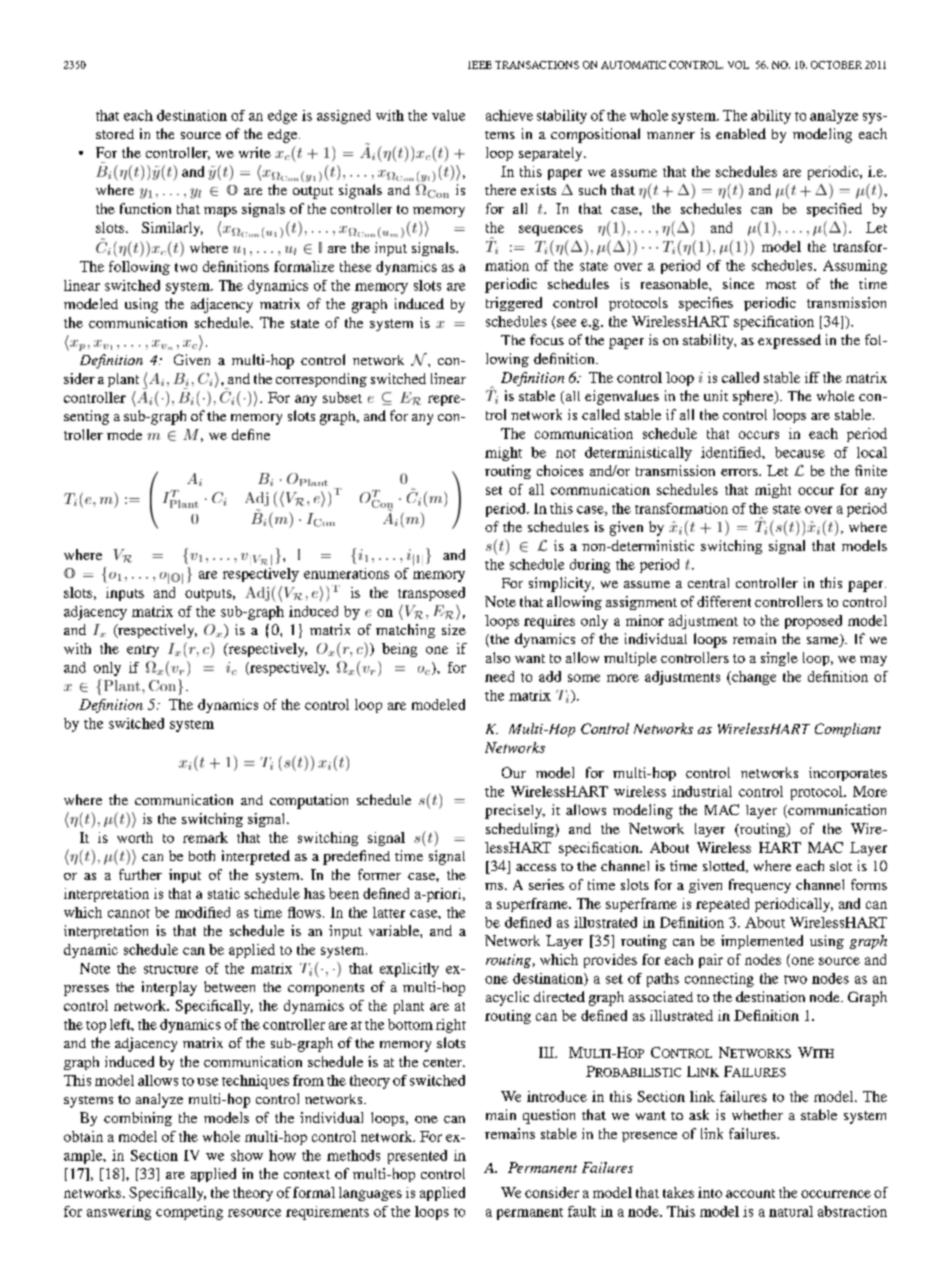 The height and width of the screenshot is (1270, 952). I want to click on entry, so click(143, 651).
